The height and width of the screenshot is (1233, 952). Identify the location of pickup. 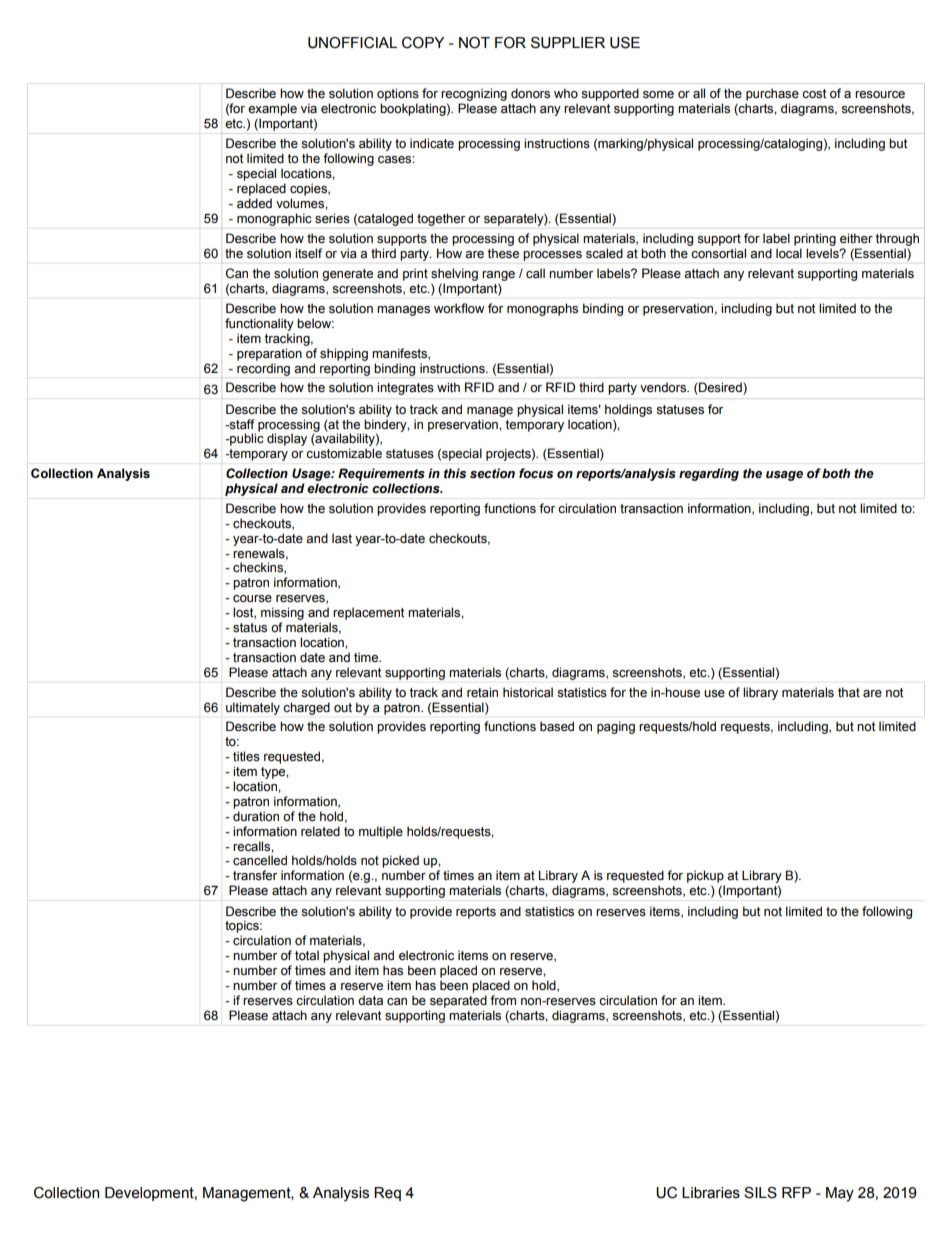
(705, 876).
